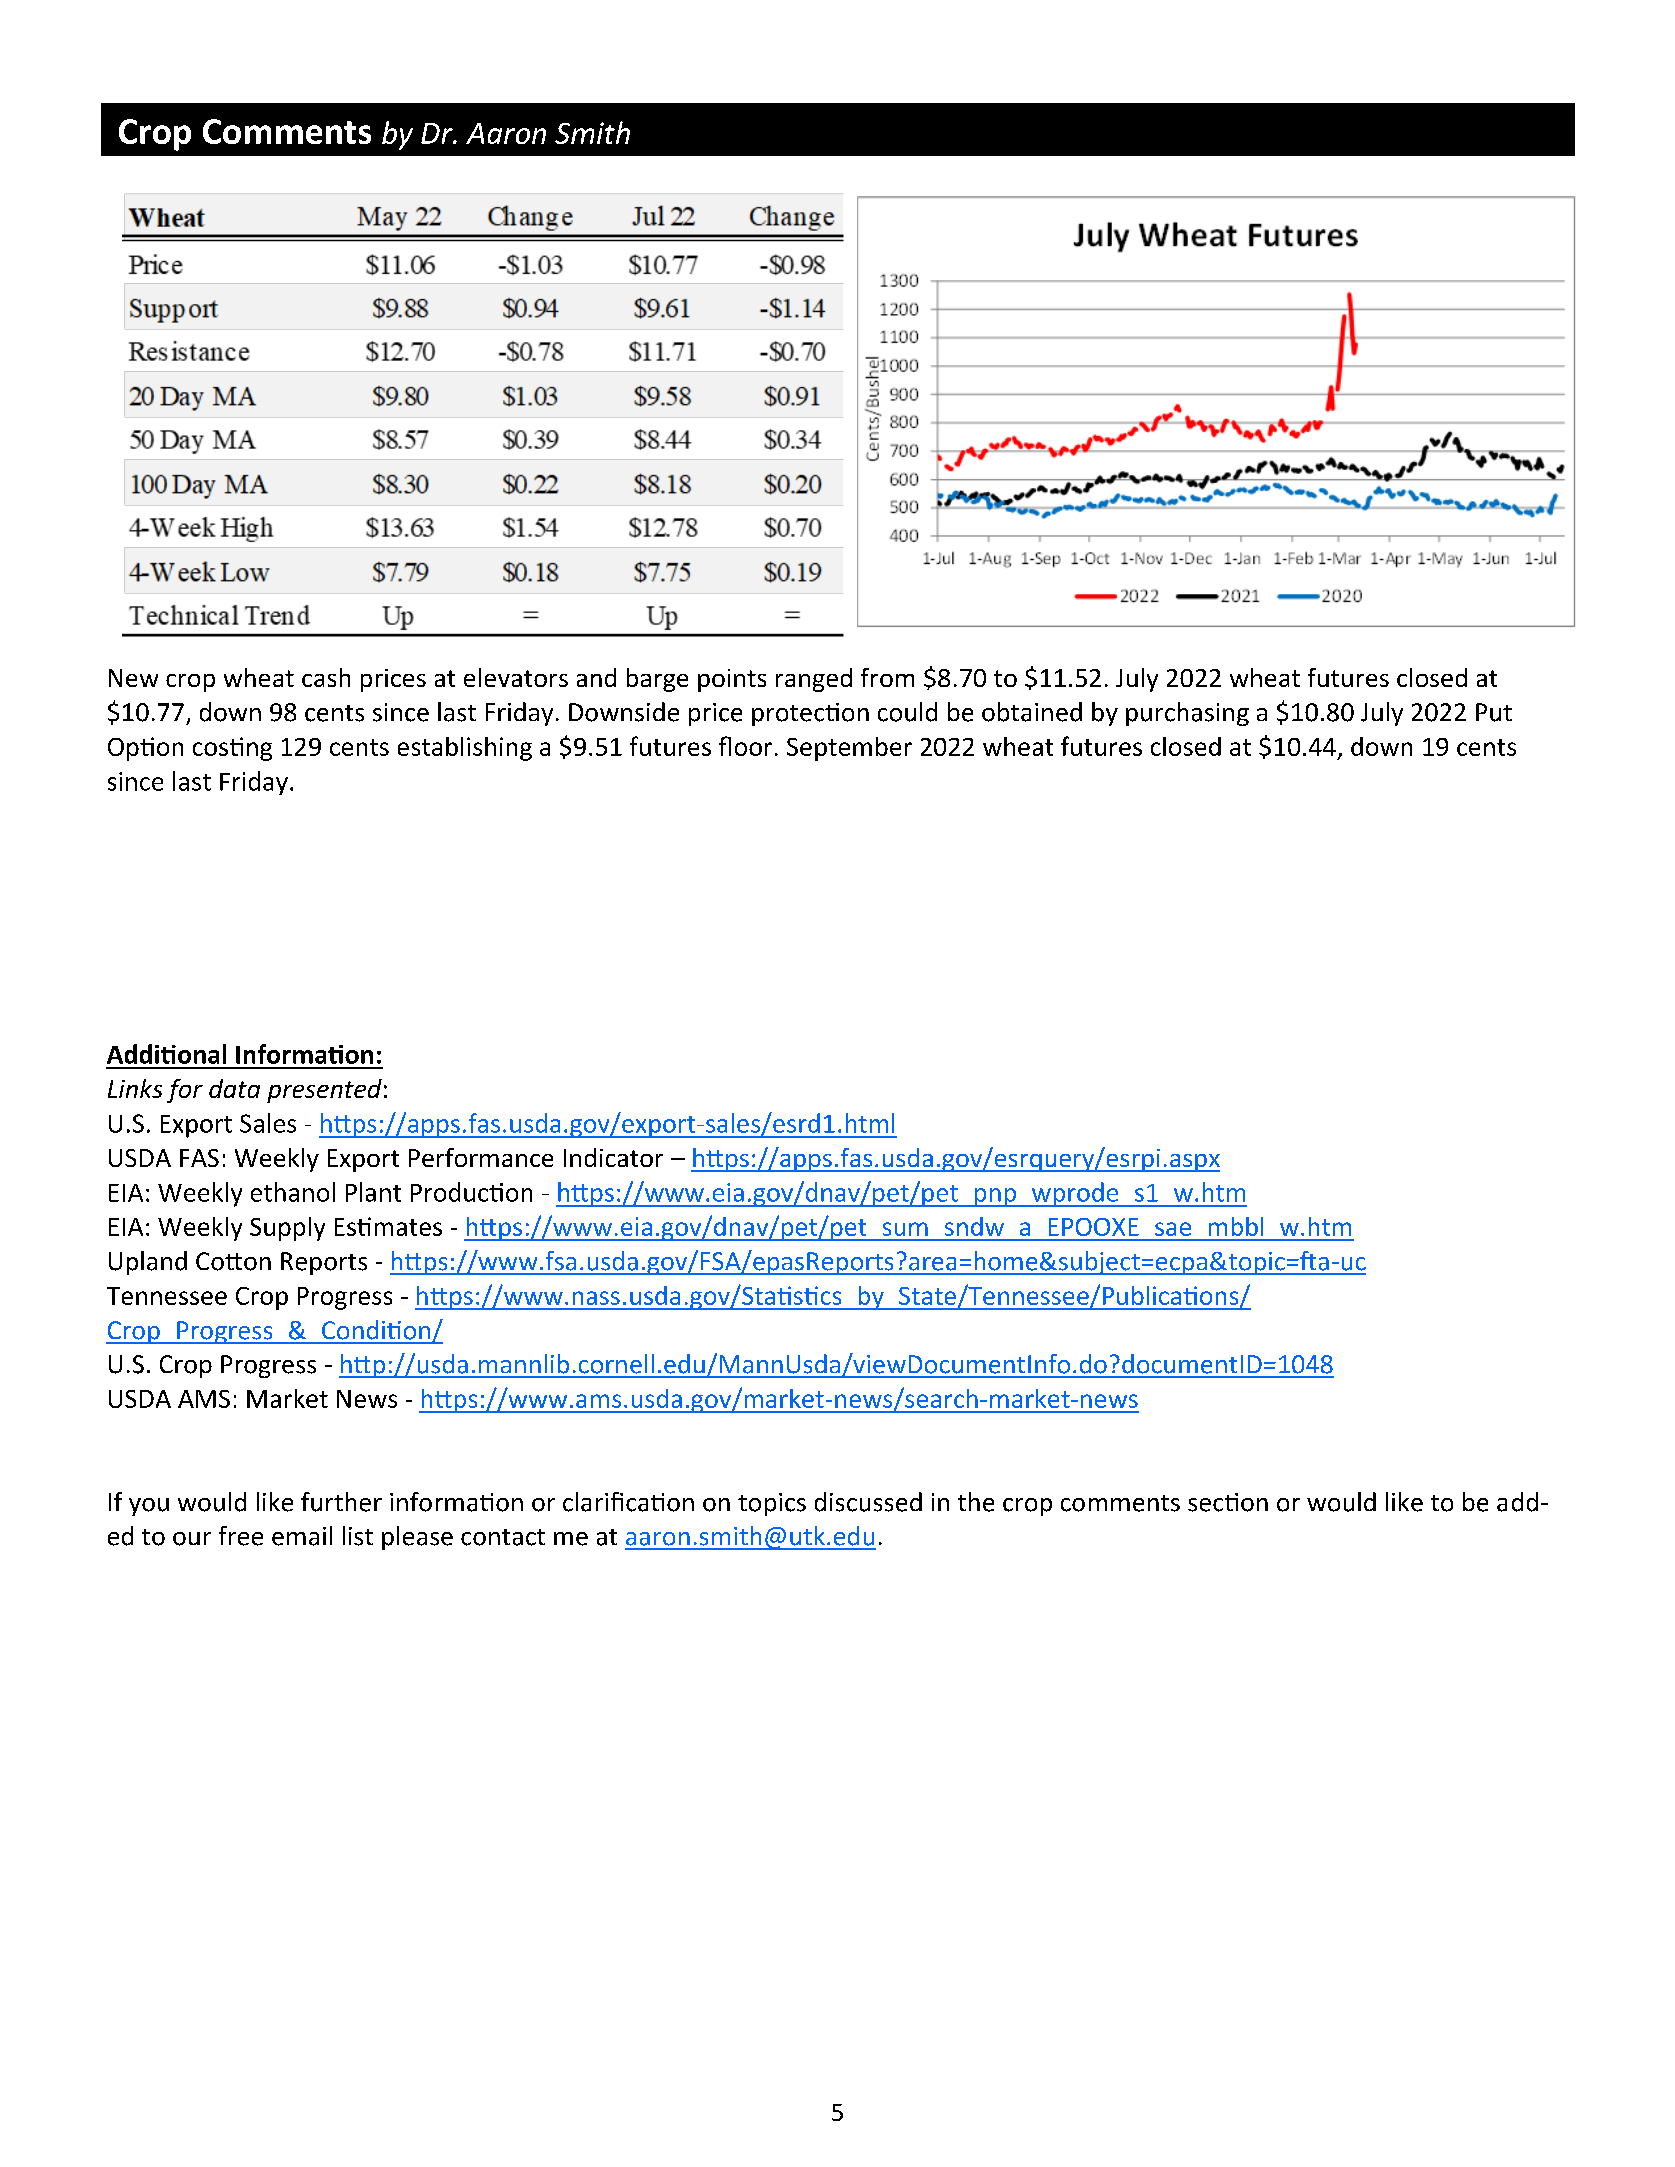  I want to click on Indicator, so click(613, 1157).
